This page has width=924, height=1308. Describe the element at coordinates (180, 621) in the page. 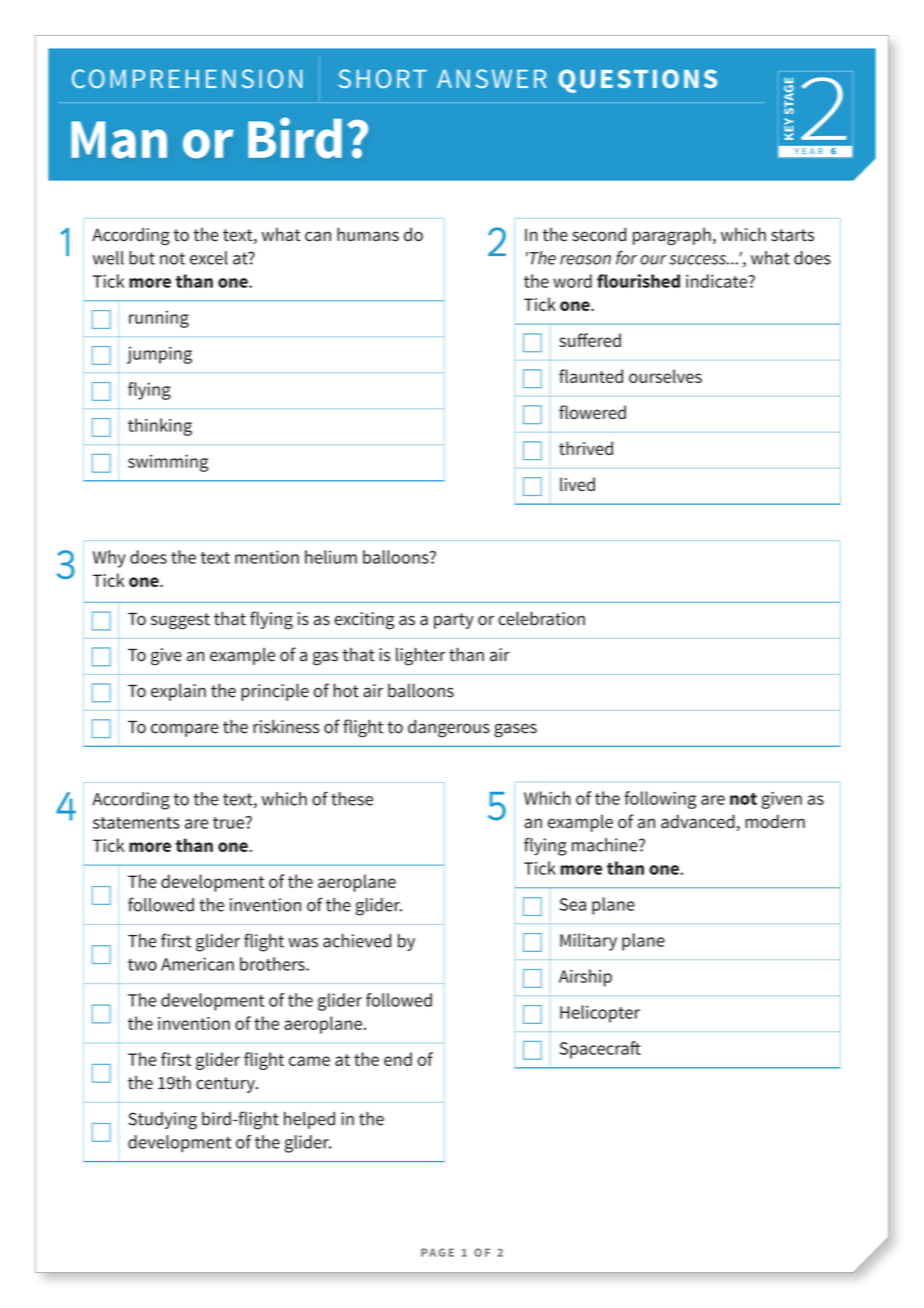

I see `suggest` at that location.
